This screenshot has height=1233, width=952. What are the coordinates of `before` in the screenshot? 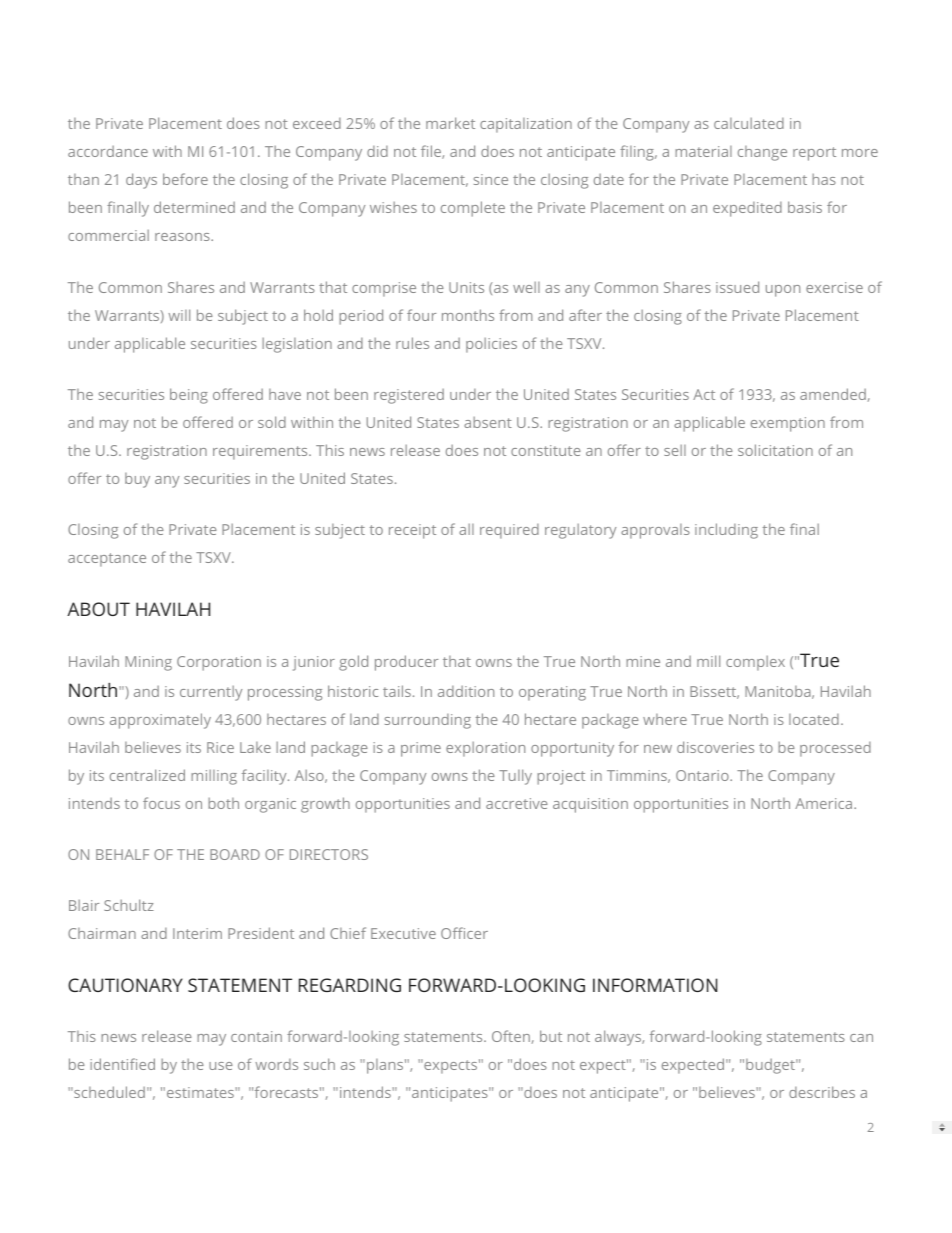 It's located at (185, 179).
